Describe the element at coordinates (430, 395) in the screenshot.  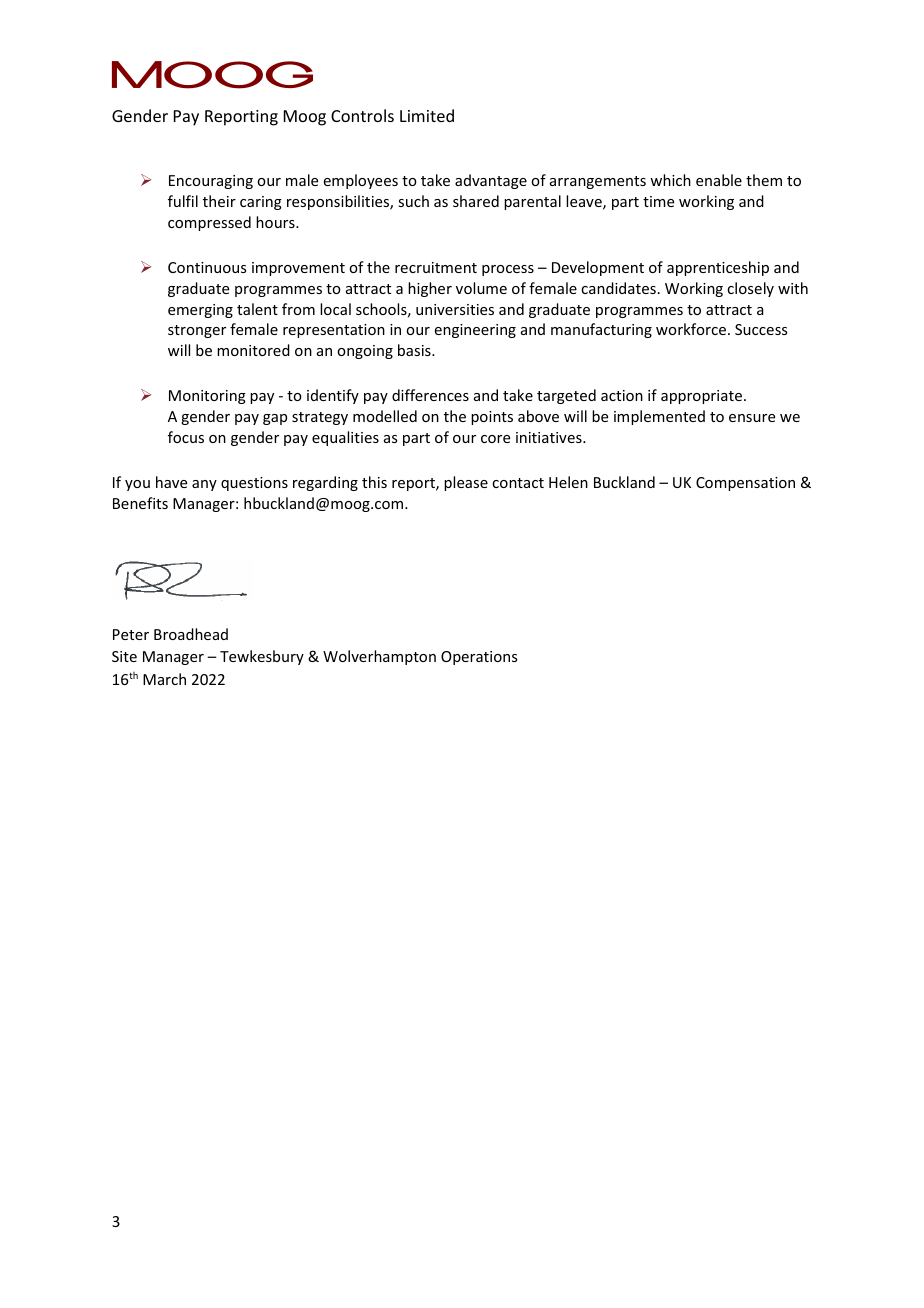
I see `differences` at that location.
